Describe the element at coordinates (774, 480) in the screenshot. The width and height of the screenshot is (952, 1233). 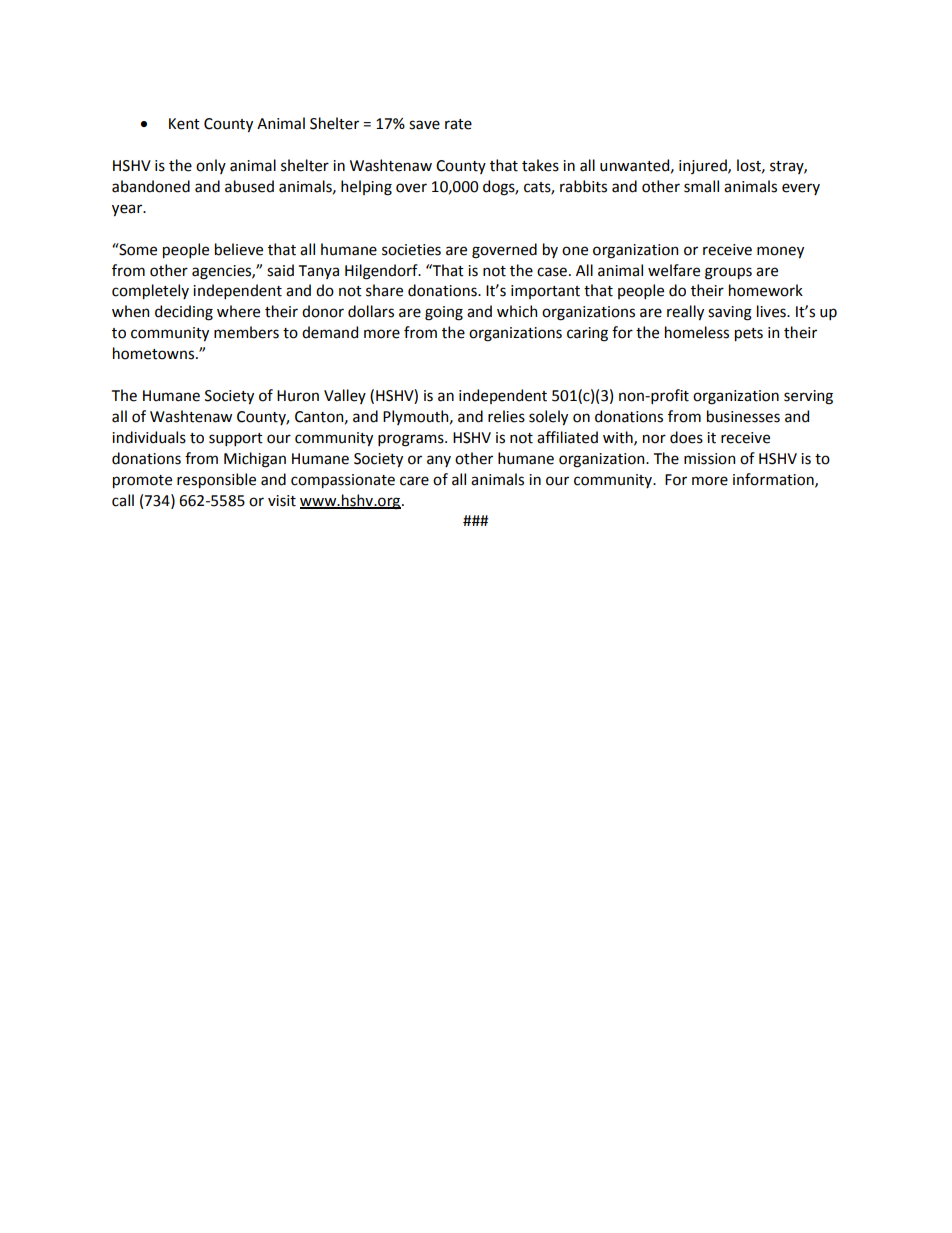
I see `information` at that location.
